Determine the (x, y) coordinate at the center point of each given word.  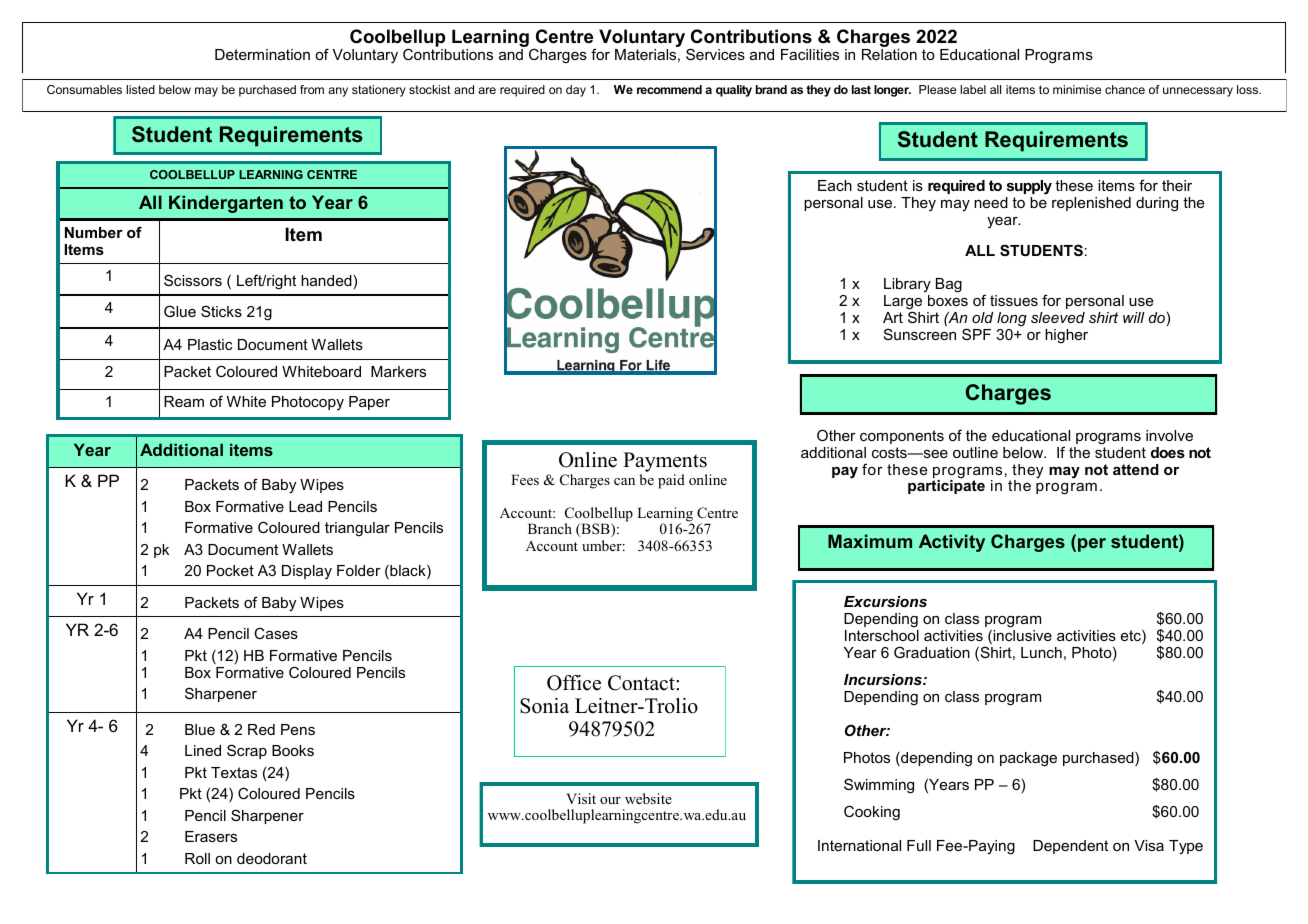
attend (1136, 469)
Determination (262, 54)
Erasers (211, 836)
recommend (669, 89)
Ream (184, 401)
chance (1125, 89)
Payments (665, 463)
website (648, 798)
